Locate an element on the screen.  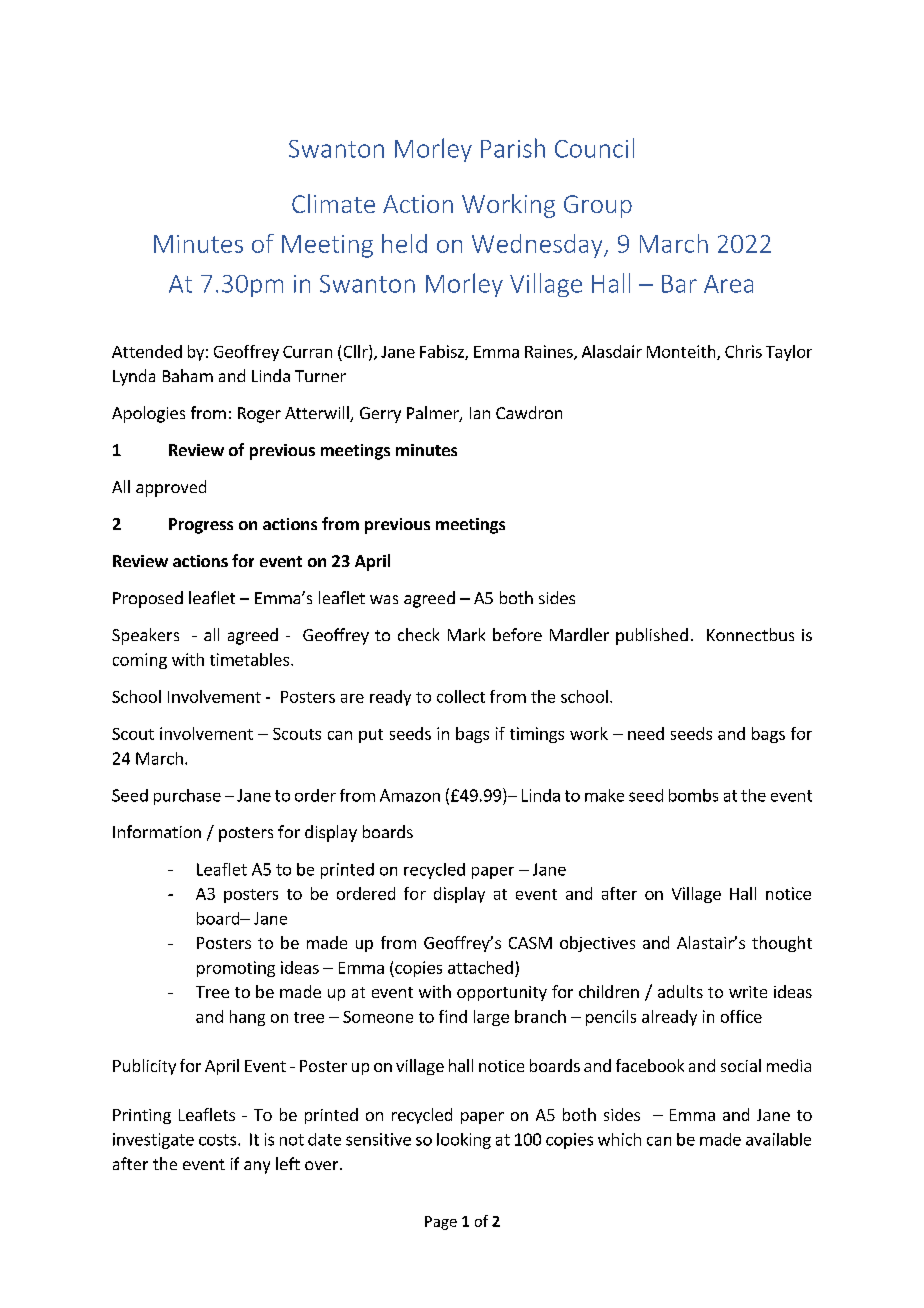
Parish is located at coordinates (513, 148).
